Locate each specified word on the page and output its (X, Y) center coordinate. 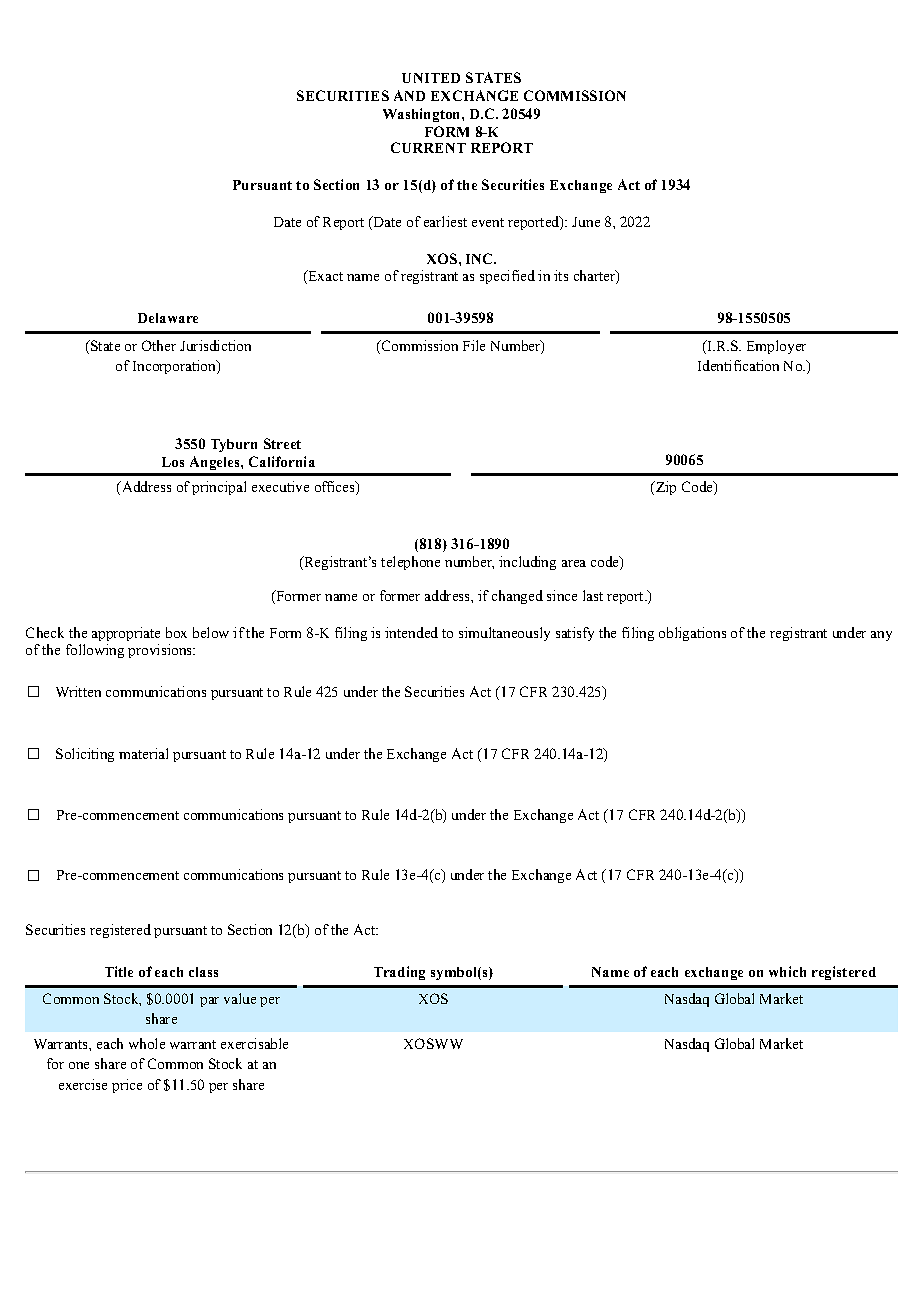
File (474, 345)
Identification (738, 365)
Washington (423, 115)
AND (409, 95)
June (586, 222)
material (143, 753)
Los (173, 462)
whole (147, 1043)
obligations (692, 634)
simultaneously (504, 634)
